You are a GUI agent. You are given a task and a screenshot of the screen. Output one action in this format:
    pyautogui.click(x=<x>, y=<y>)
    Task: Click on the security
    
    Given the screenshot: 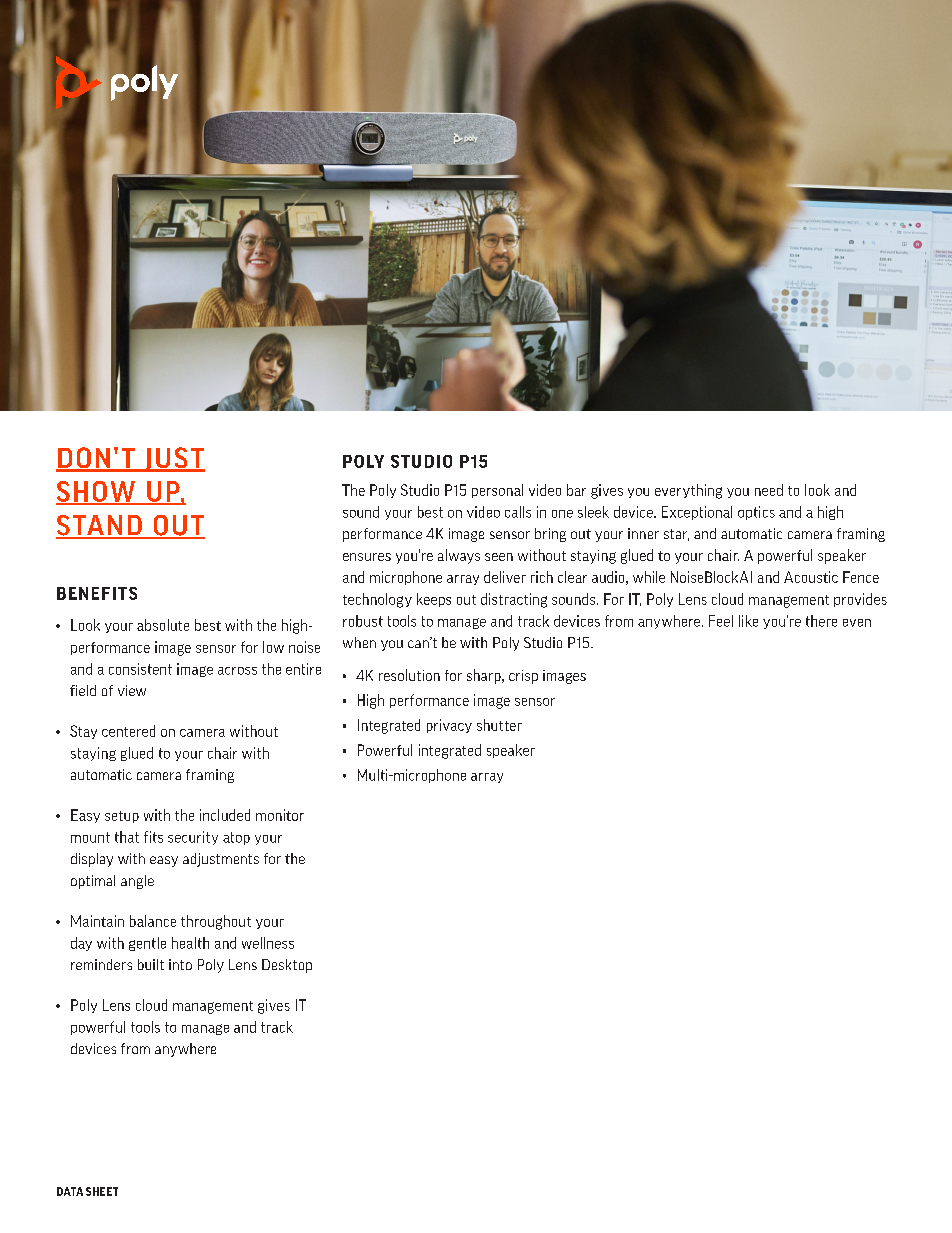 What is the action you would take?
    pyautogui.click(x=193, y=838)
